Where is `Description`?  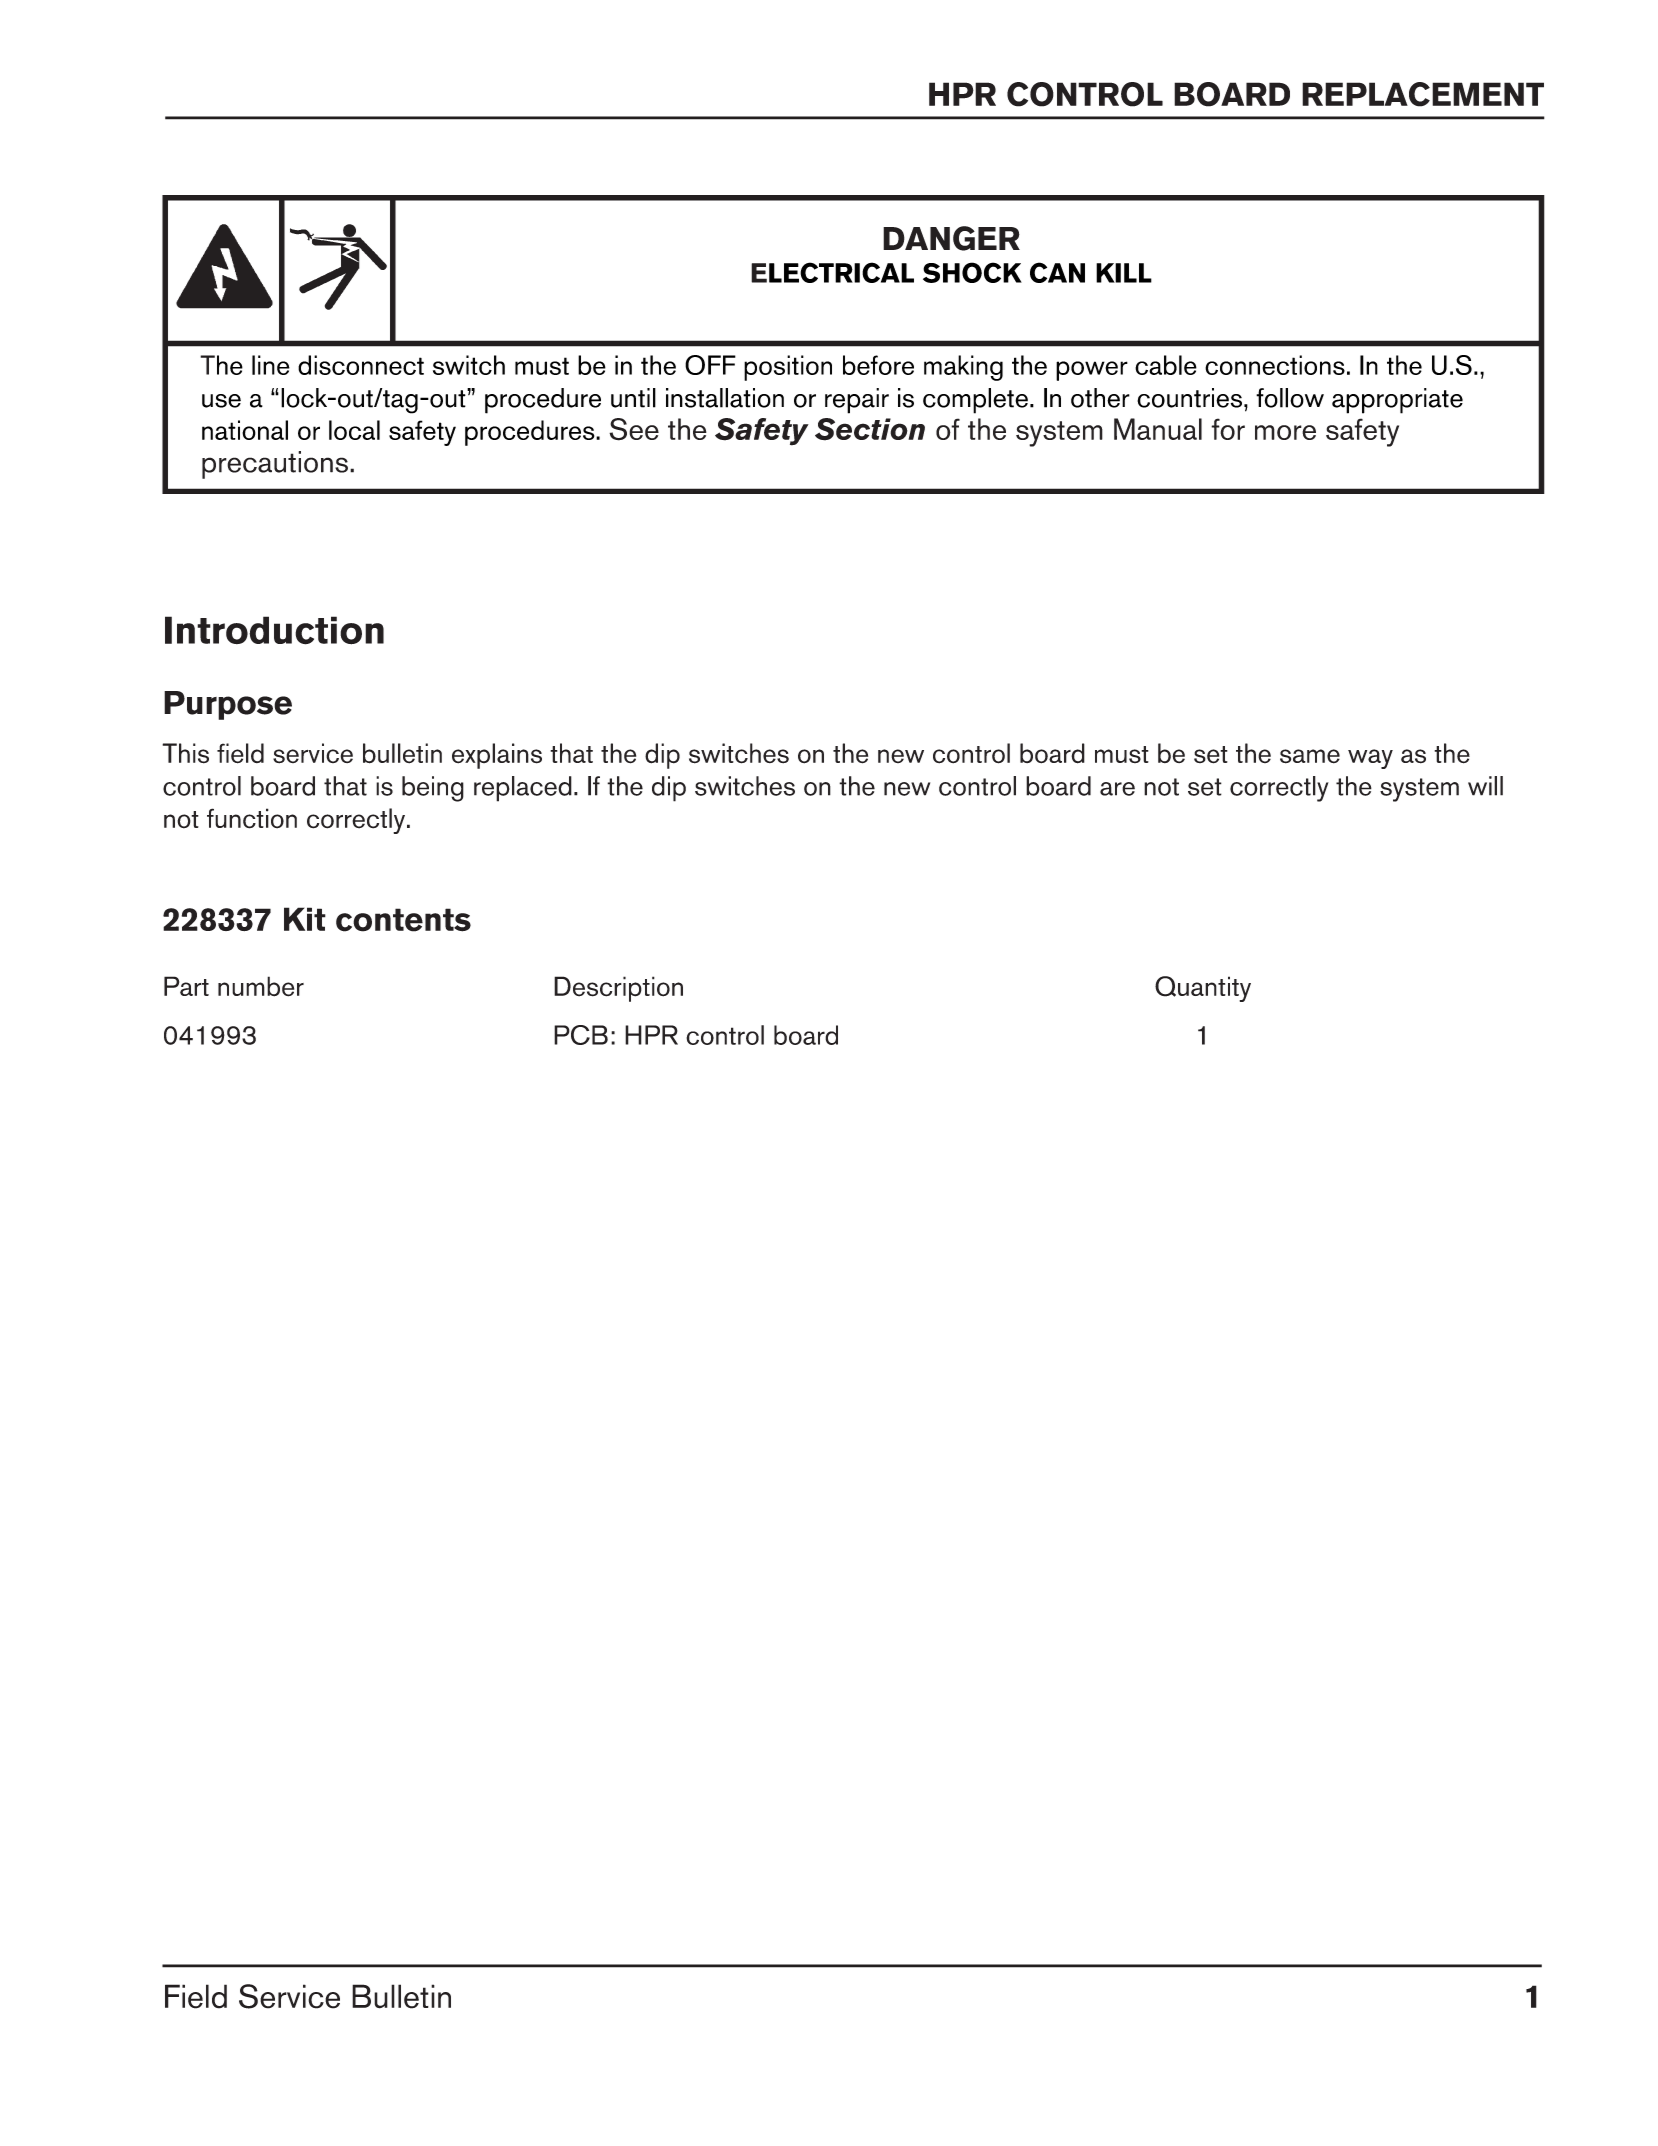
Description is located at coordinates (618, 989).
